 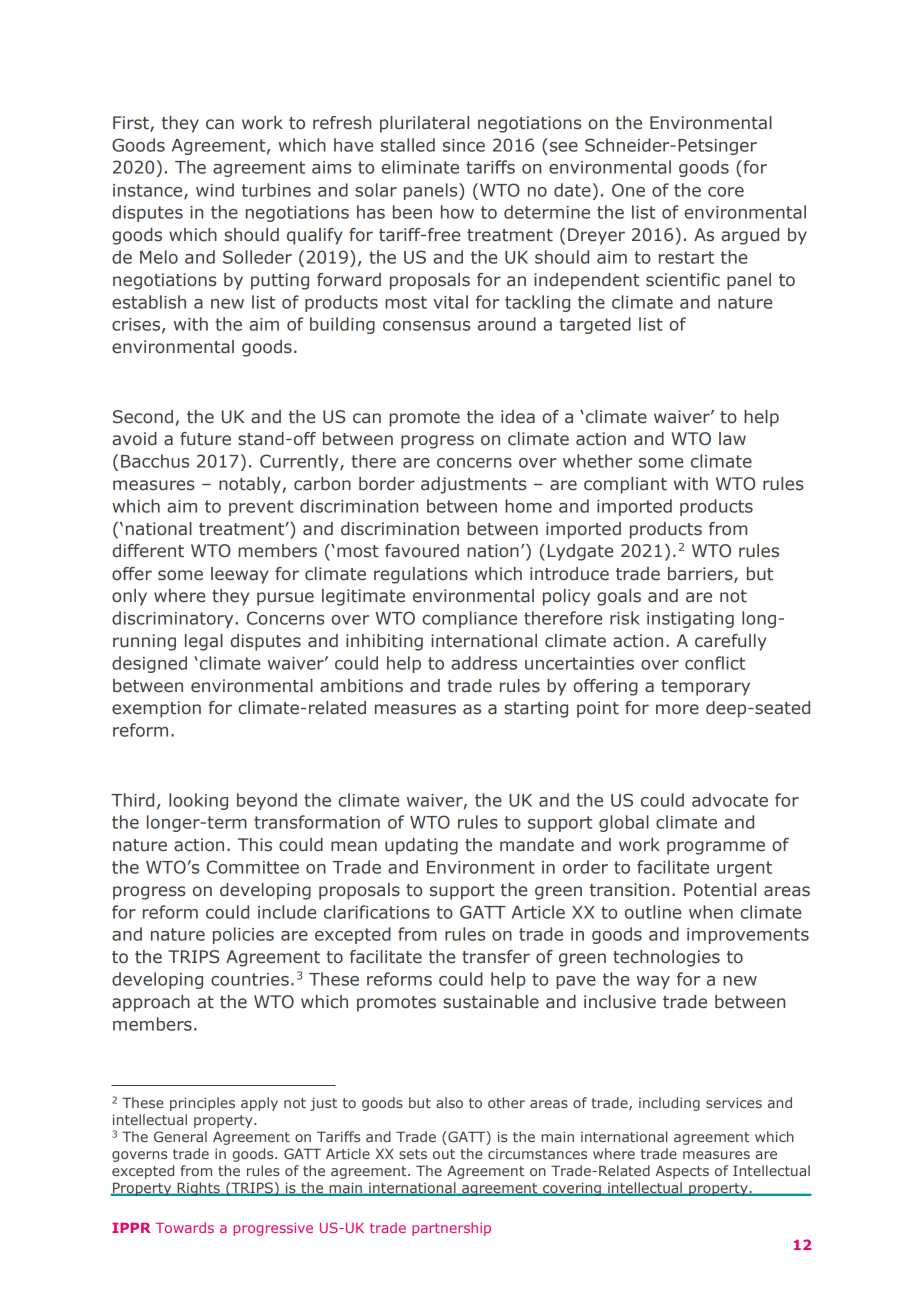 I want to click on sustainable, so click(x=491, y=1002).
